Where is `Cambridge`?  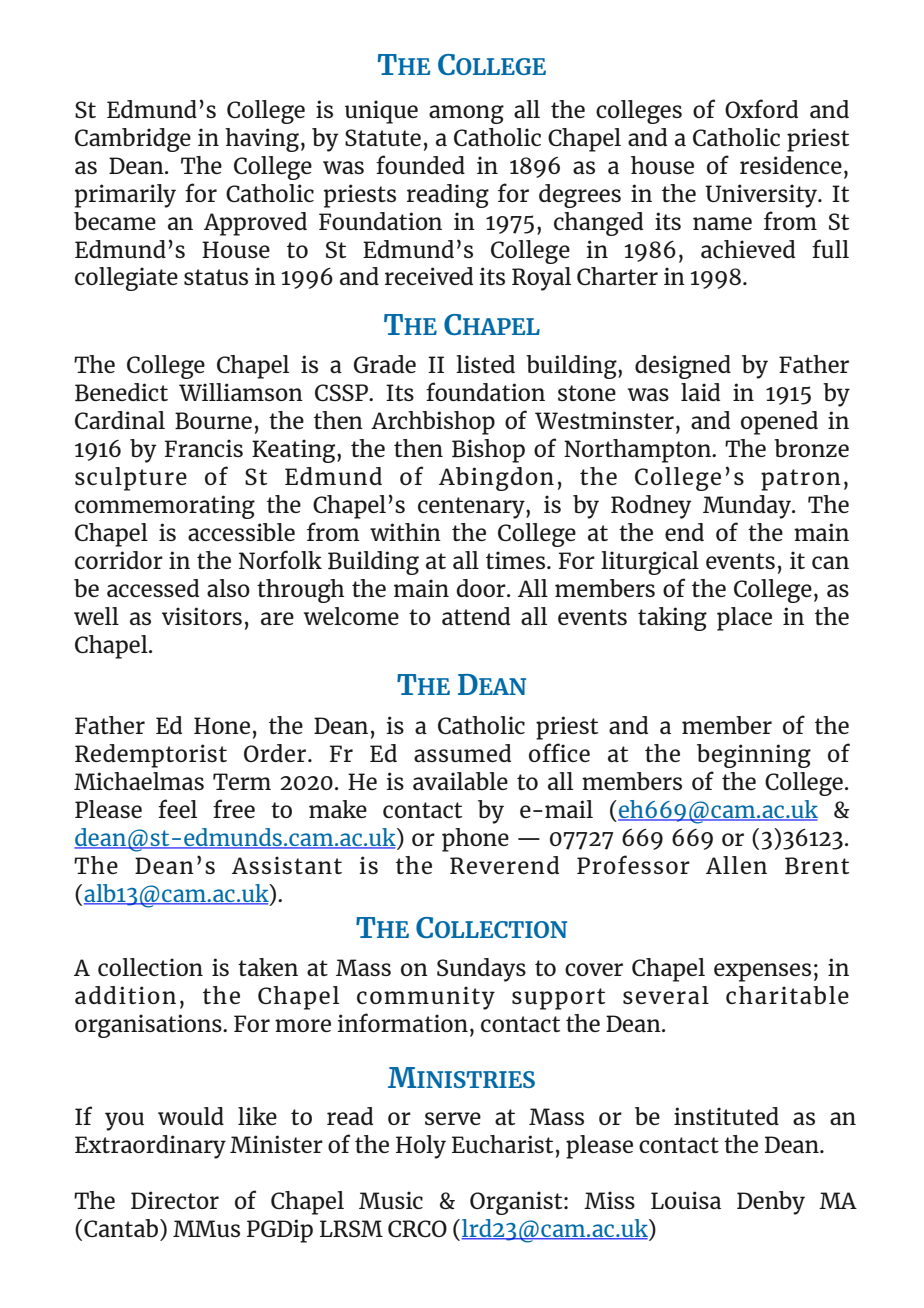 Cambridge is located at coordinates (133, 140).
